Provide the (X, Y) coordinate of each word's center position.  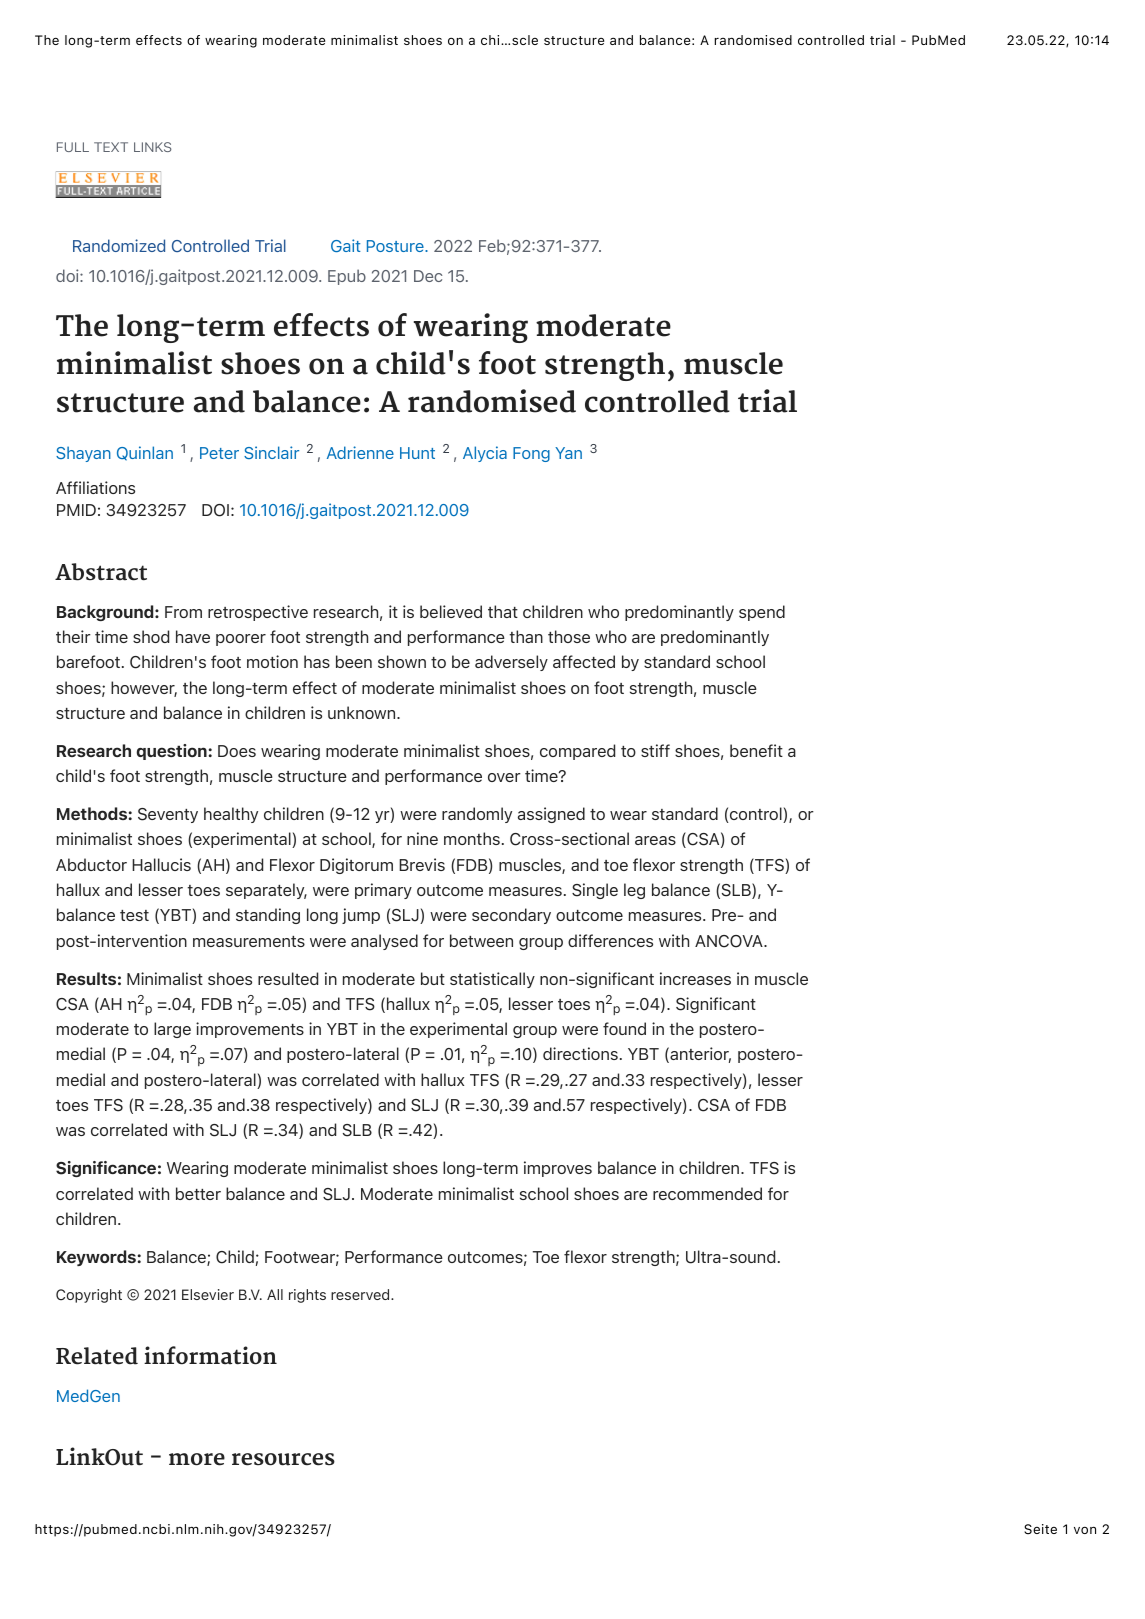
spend (762, 613)
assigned (551, 815)
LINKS (153, 147)
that (503, 611)
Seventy (168, 815)
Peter (219, 453)
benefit (756, 750)
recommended (707, 1193)
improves (558, 1169)
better (198, 1193)
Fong (531, 454)
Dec (428, 276)
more (197, 1459)
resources (283, 1459)
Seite (1040, 1529)
